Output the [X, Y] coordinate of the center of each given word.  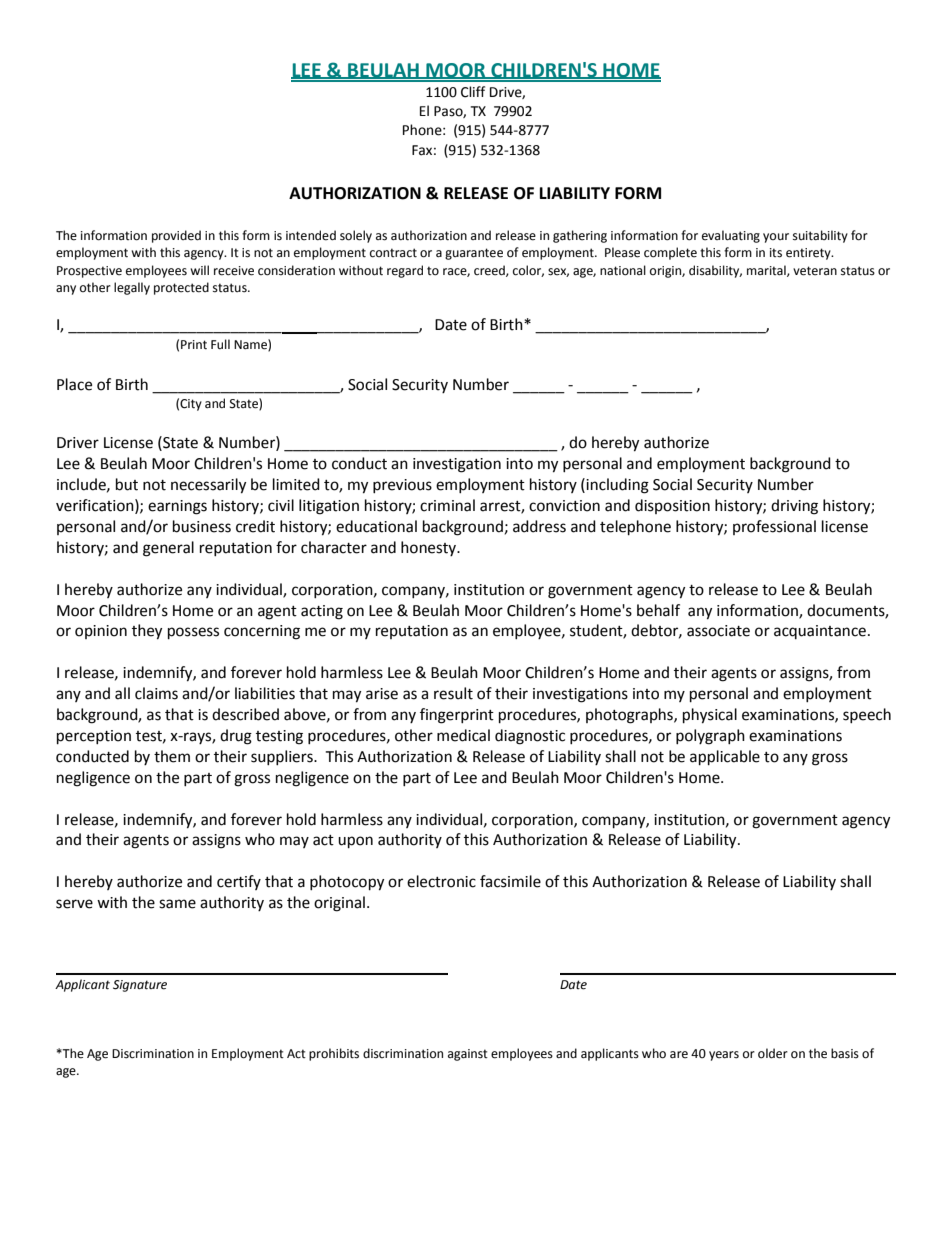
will [199, 270]
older [773, 1053]
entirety [809, 254]
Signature [140, 986]
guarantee [474, 254]
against [468, 1055]
